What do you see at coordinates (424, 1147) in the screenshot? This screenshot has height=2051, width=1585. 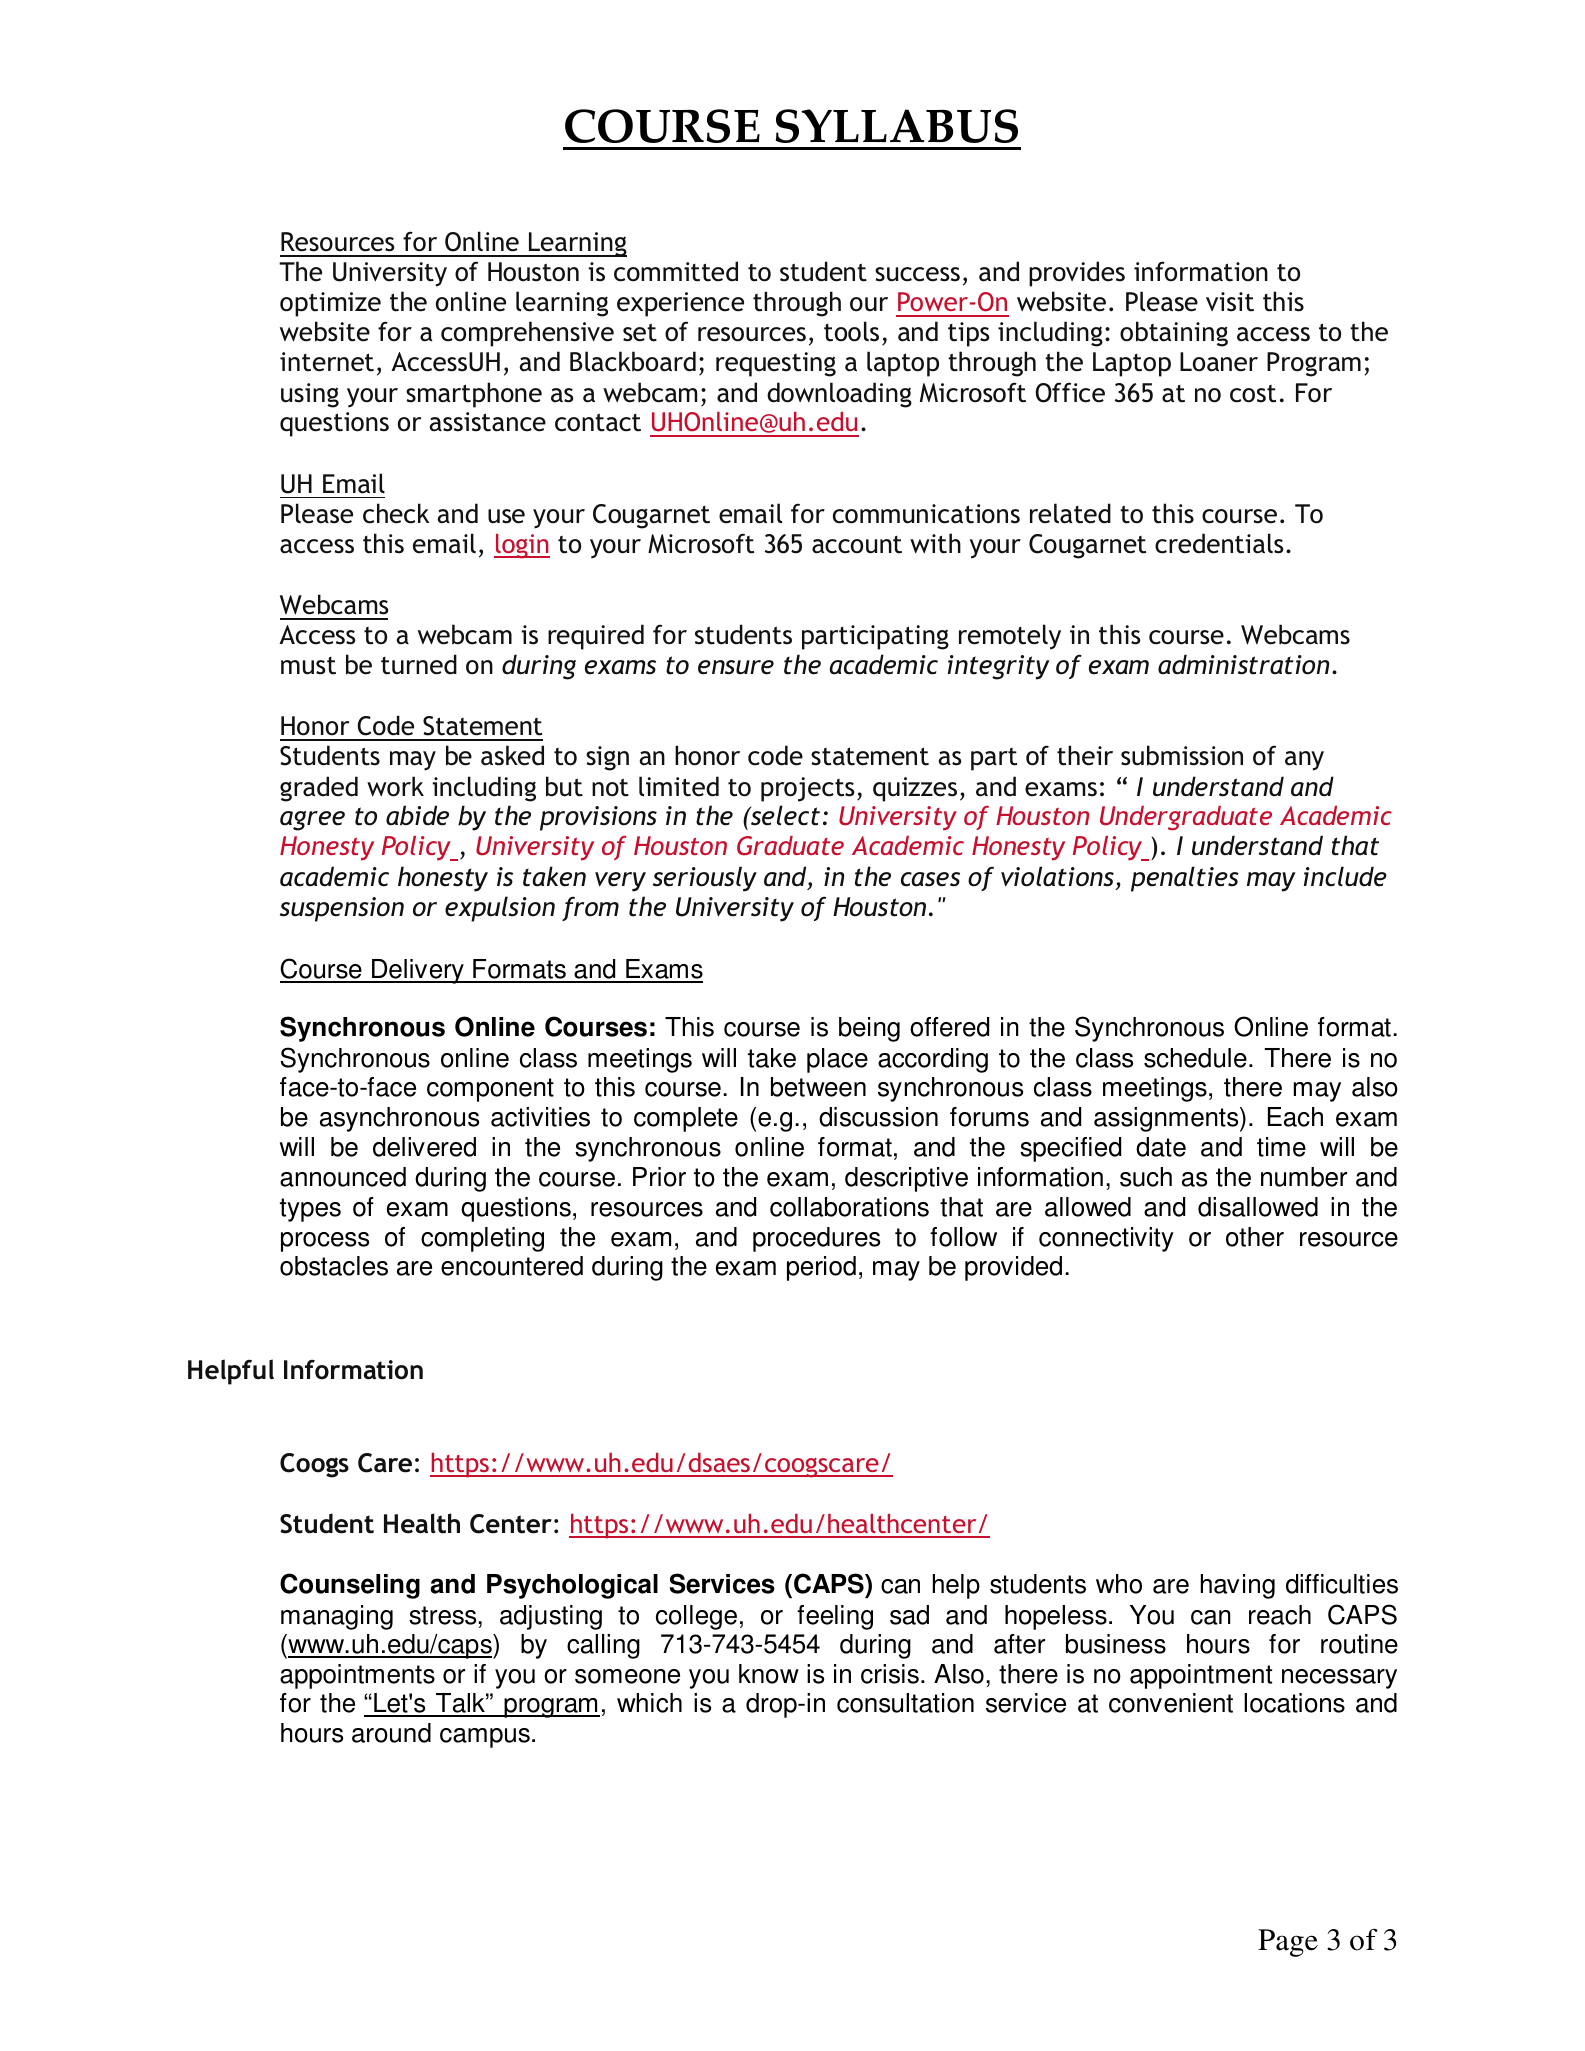 I see `delivered` at bounding box center [424, 1147].
